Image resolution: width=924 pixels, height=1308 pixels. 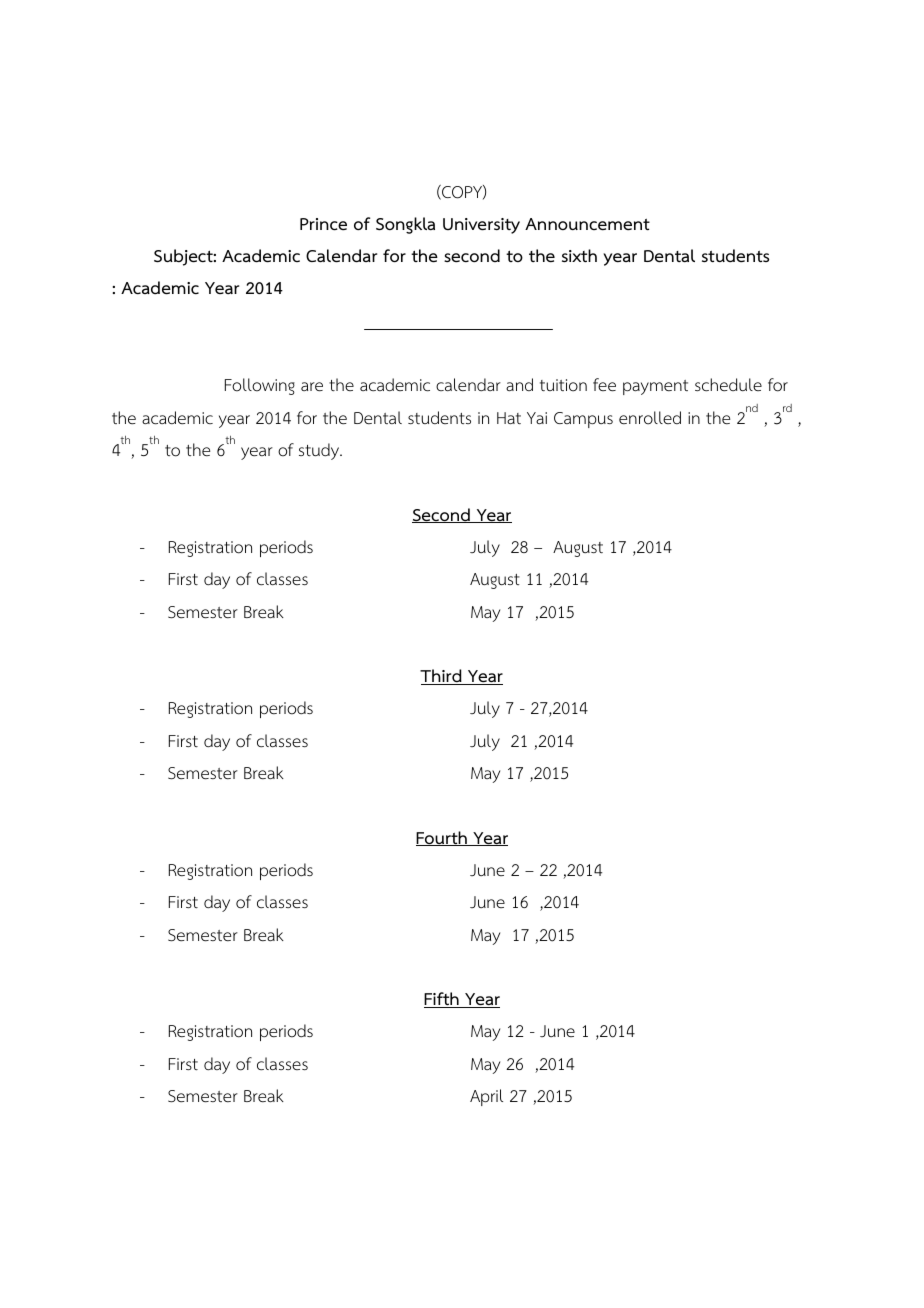 I want to click on Fifth, so click(x=442, y=1000).
